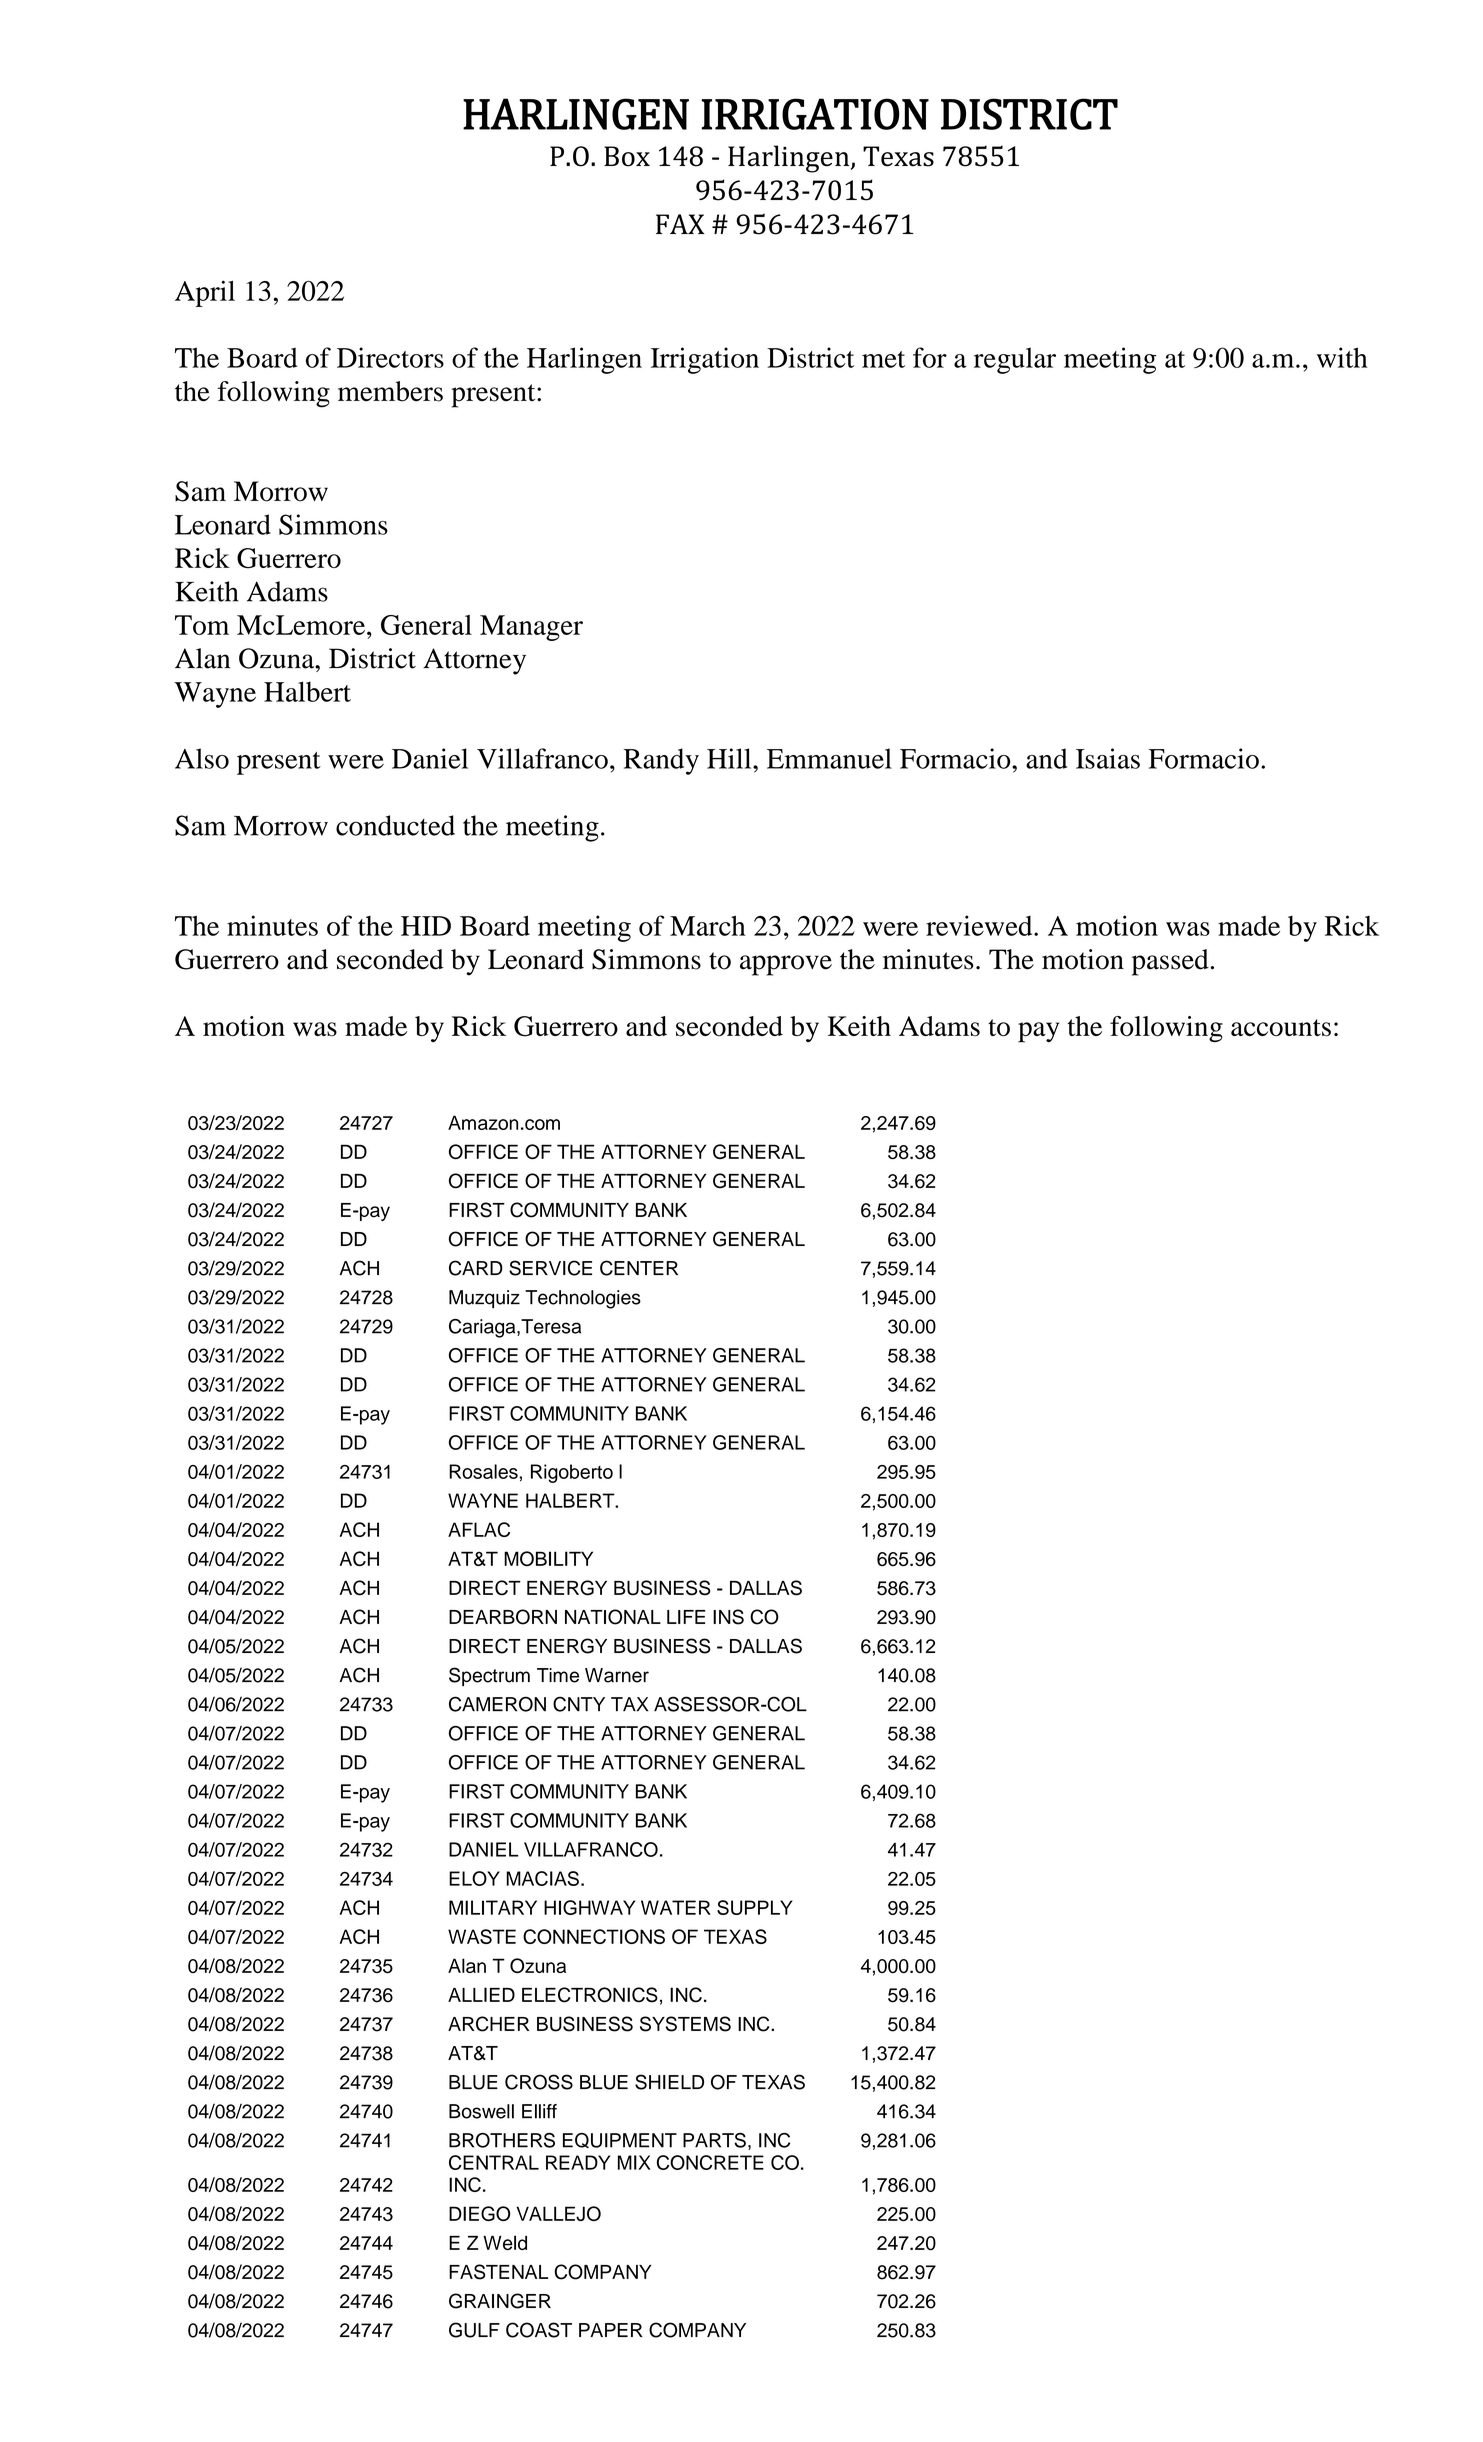  Describe the element at coordinates (1342, 357) in the image. I see `with` at that location.
